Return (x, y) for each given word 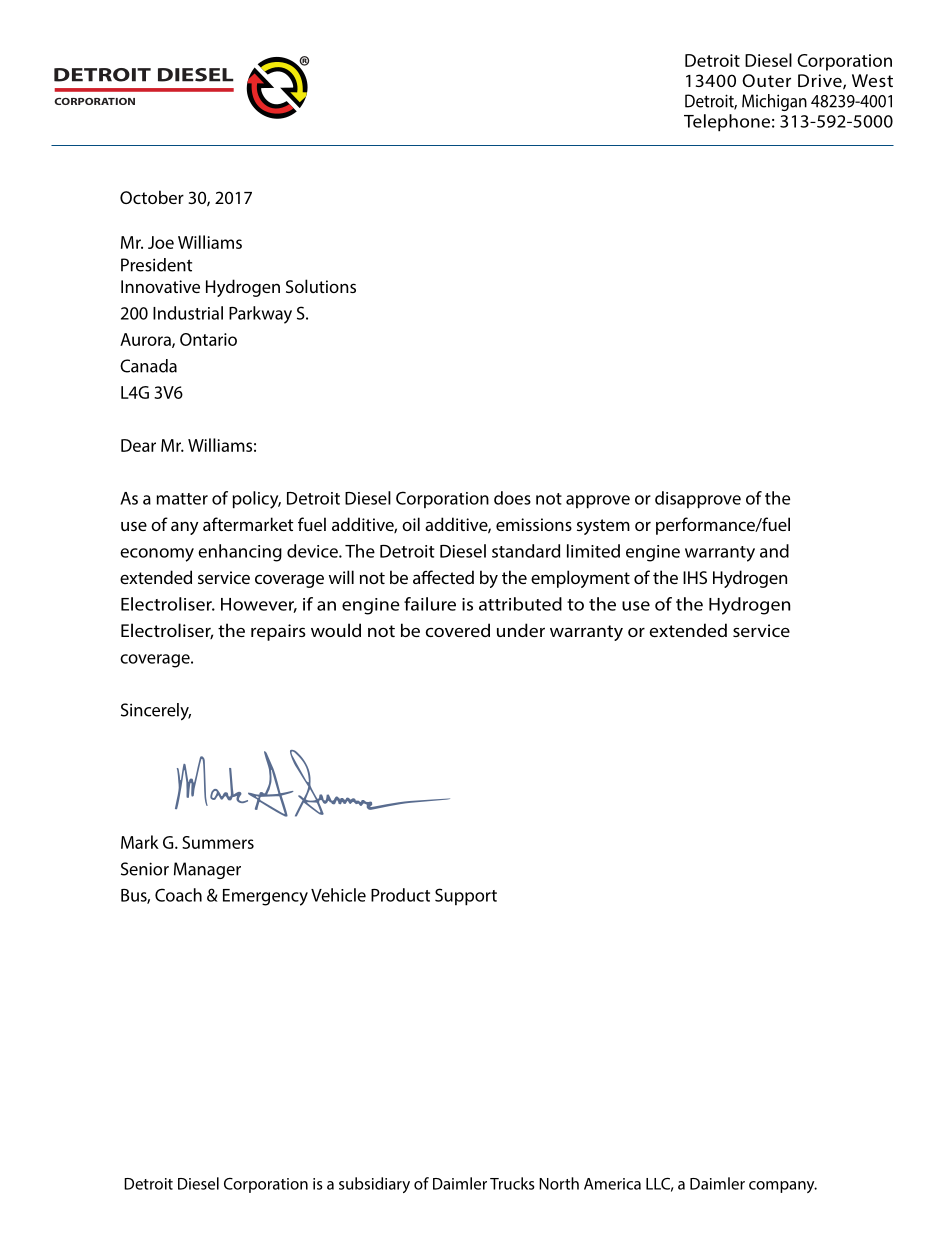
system (603, 527)
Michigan (774, 102)
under (521, 630)
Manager (207, 870)
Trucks (512, 1183)
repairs (278, 632)
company (783, 1187)
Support (466, 897)
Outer (766, 80)
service (761, 630)
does (512, 498)
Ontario (208, 339)
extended (688, 630)
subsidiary (374, 1185)
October (152, 197)
